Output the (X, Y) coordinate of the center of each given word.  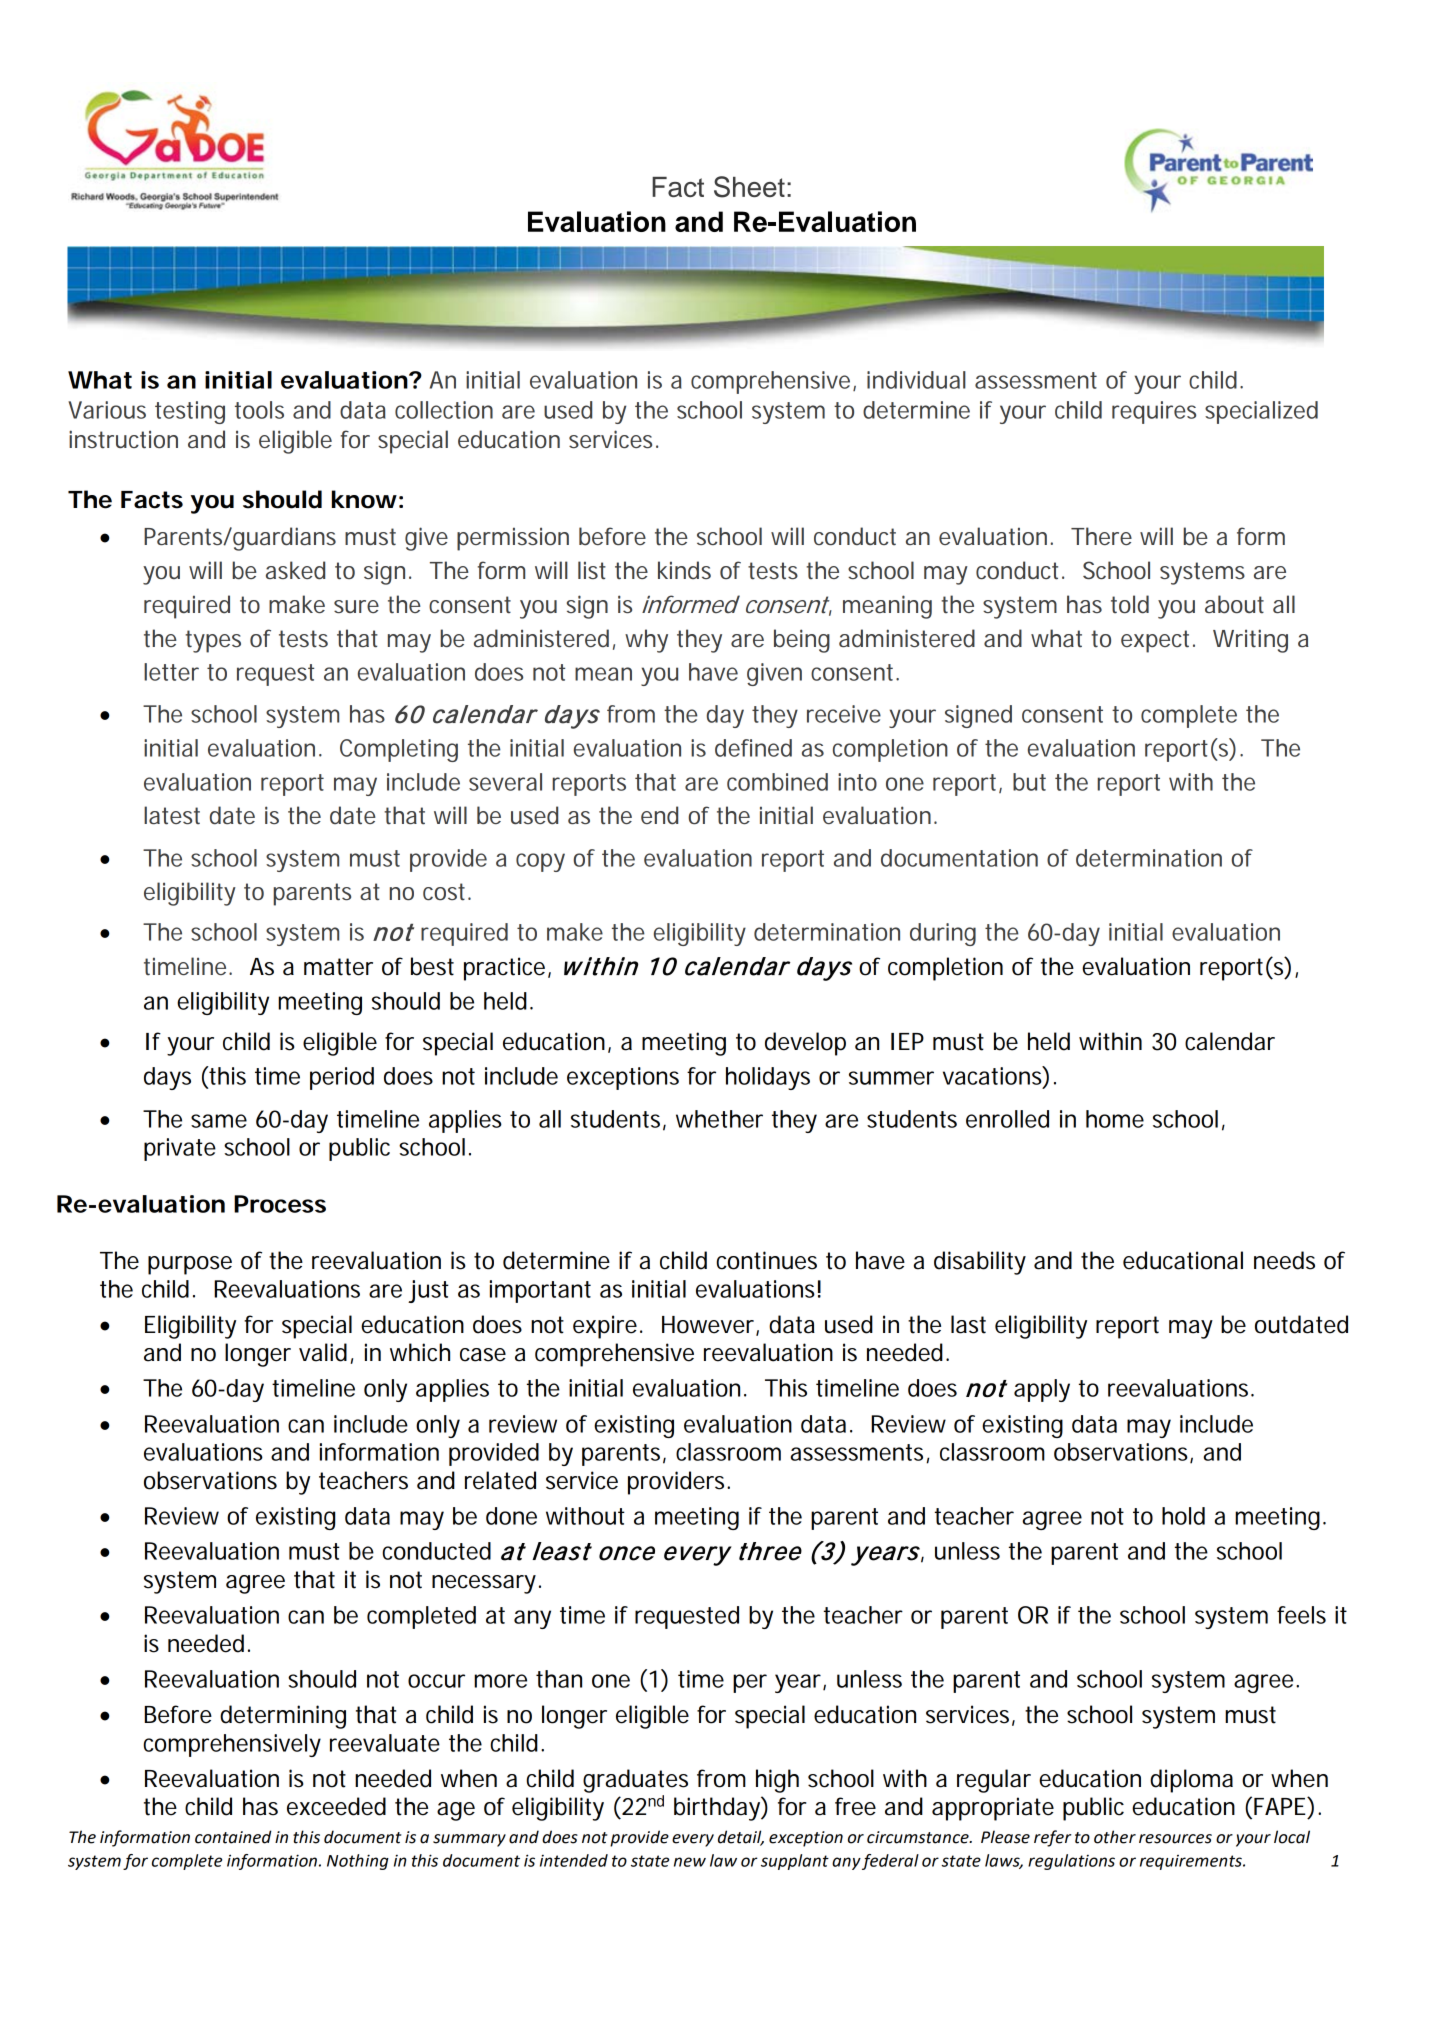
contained (233, 1837)
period (342, 1078)
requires (1154, 412)
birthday (718, 1808)
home (1115, 1119)
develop (805, 1044)
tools (259, 410)
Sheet (749, 187)
